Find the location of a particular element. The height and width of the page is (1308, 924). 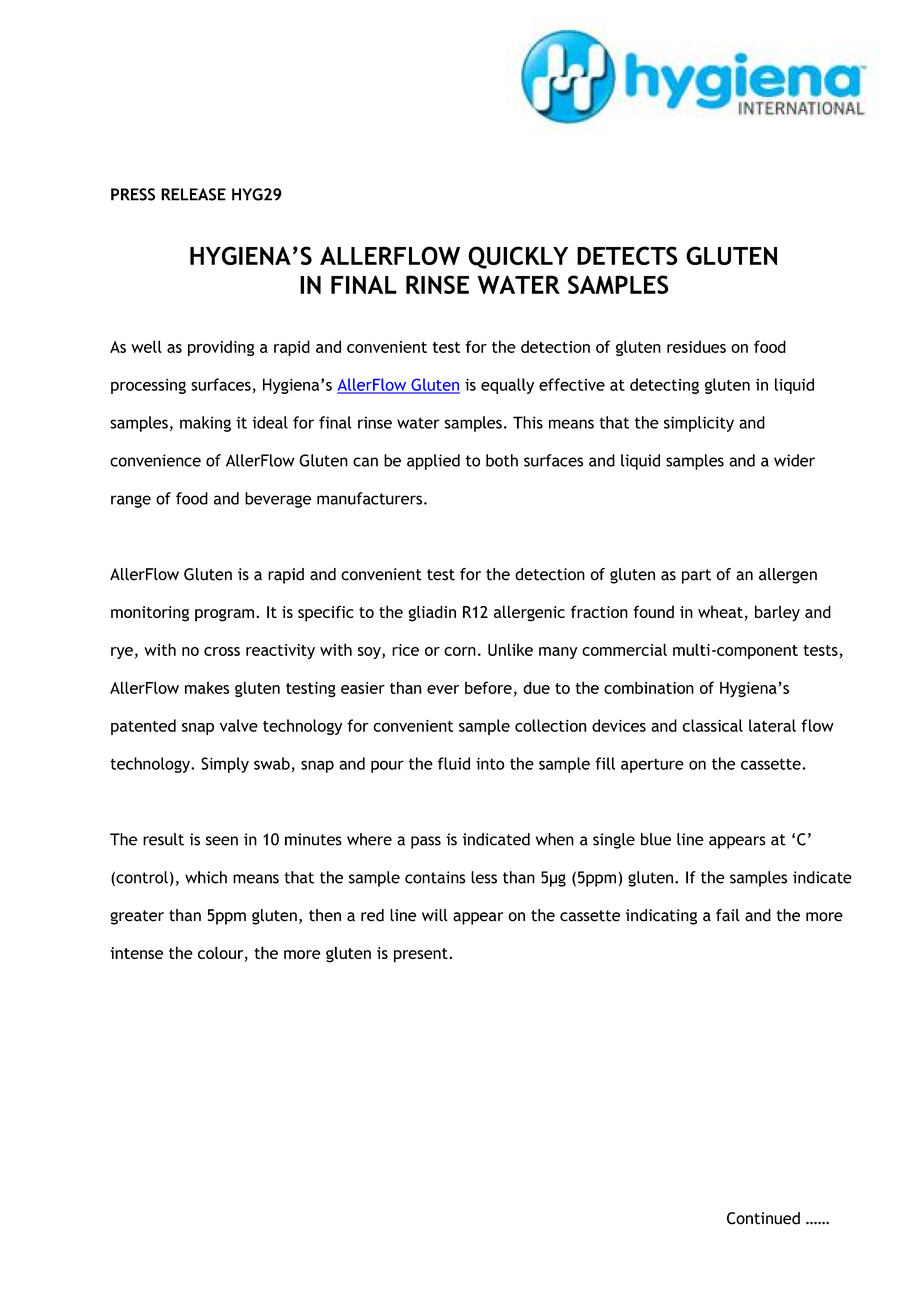

present is located at coordinates (422, 955).
